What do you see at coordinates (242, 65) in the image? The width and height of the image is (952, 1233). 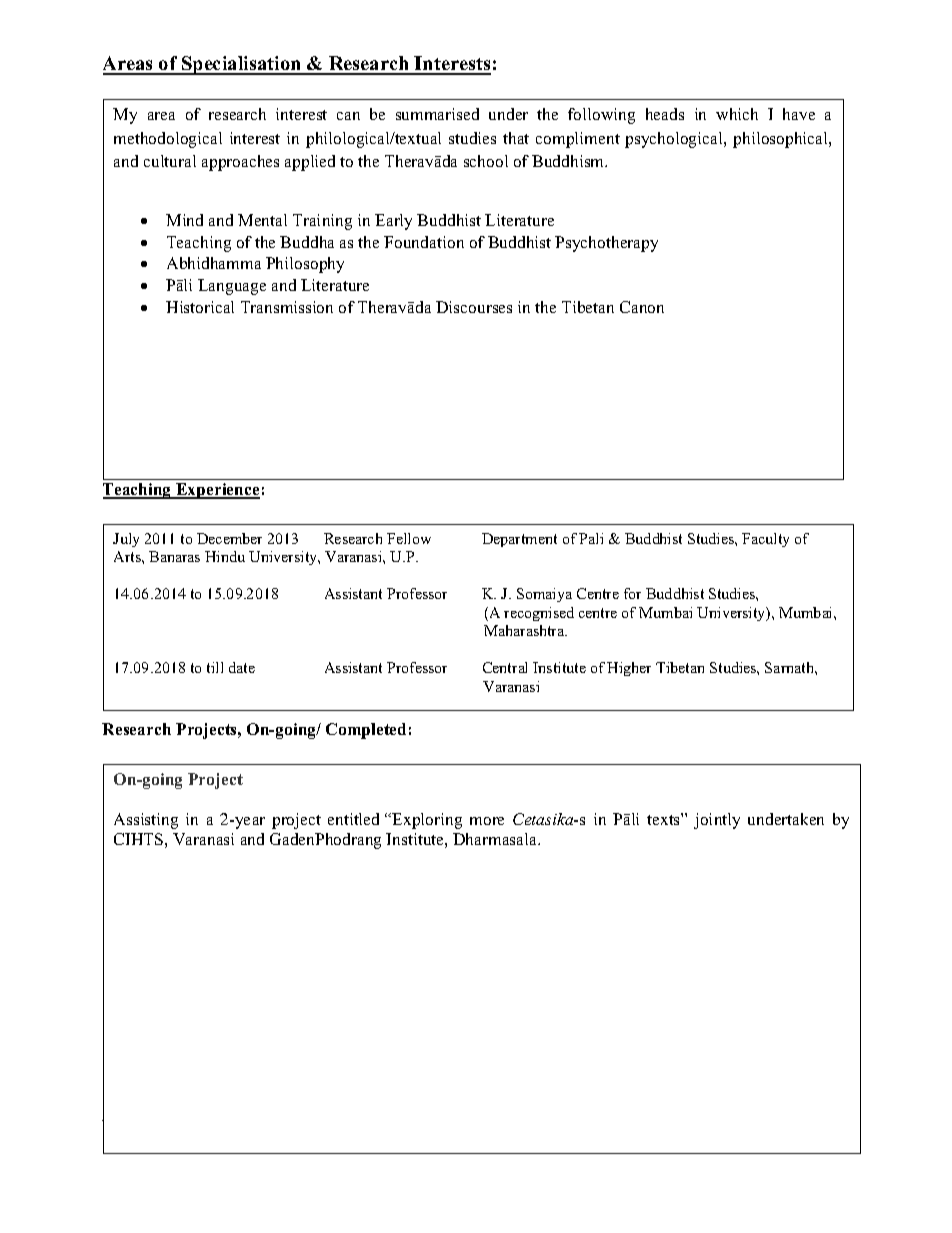 I see `Specialisation` at bounding box center [242, 65].
